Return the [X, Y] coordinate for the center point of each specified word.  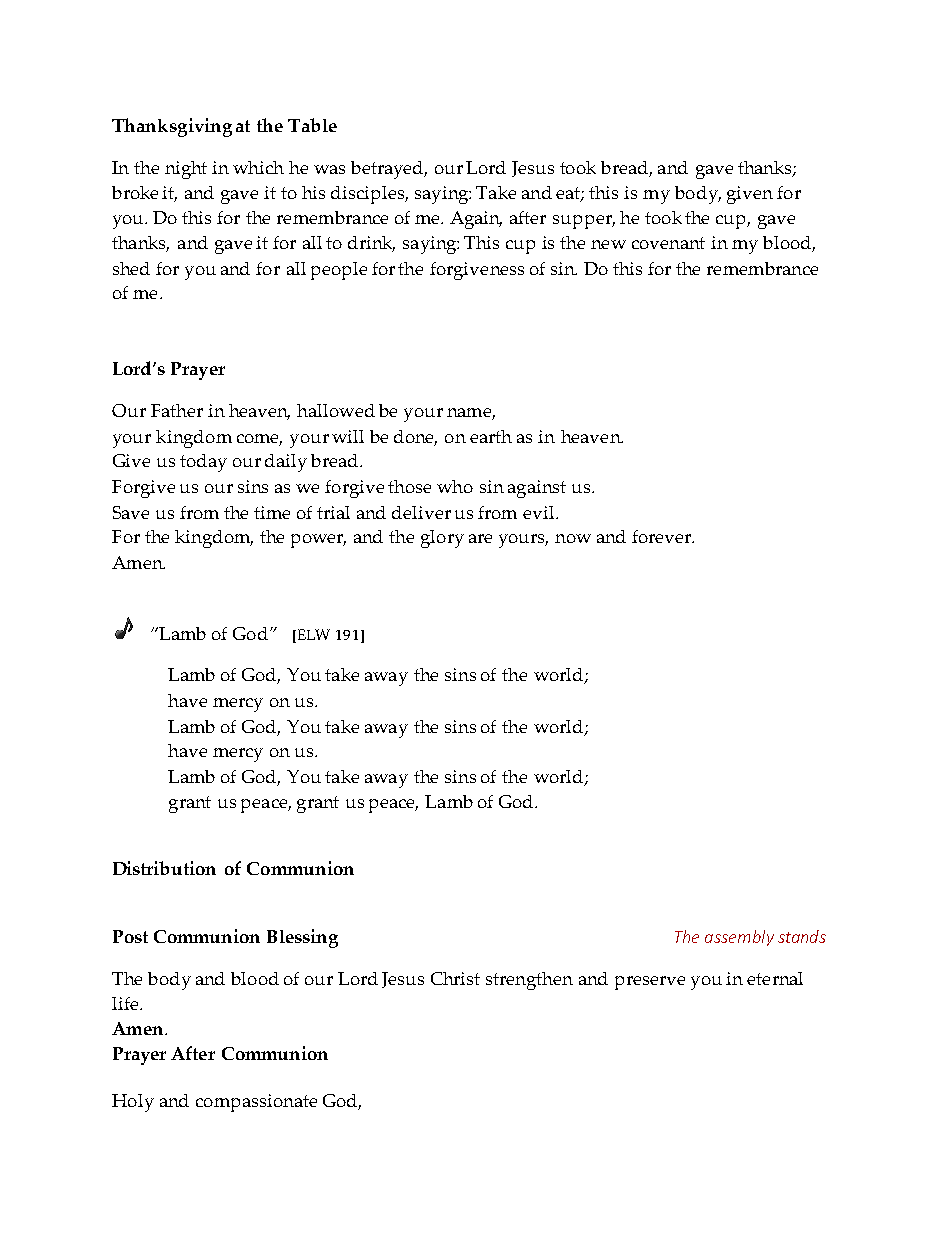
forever [663, 536]
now [573, 538]
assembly [739, 938]
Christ [455, 978]
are [480, 538]
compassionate [256, 1103]
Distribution [164, 868]
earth [491, 436]
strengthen [529, 981]
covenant [668, 243]
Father [177, 410]
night [186, 170]
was [329, 169]
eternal [775, 978]
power [318, 541]
